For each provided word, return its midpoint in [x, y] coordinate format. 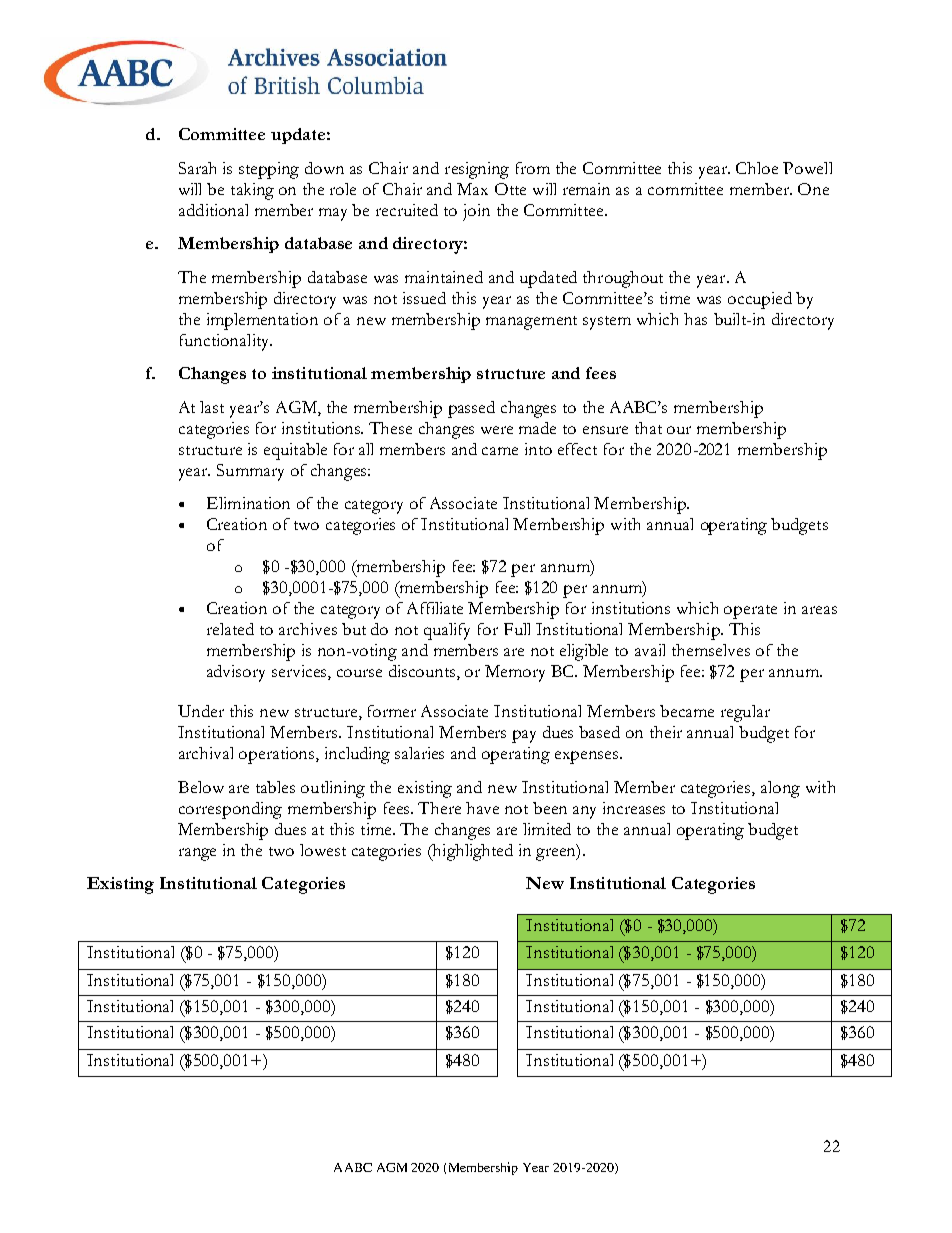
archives [308, 629]
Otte [510, 189]
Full [517, 629]
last [212, 407]
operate [750, 612]
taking [252, 191]
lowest [323, 850]
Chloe [757, 168]
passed [471, 409]
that [648, 428]
